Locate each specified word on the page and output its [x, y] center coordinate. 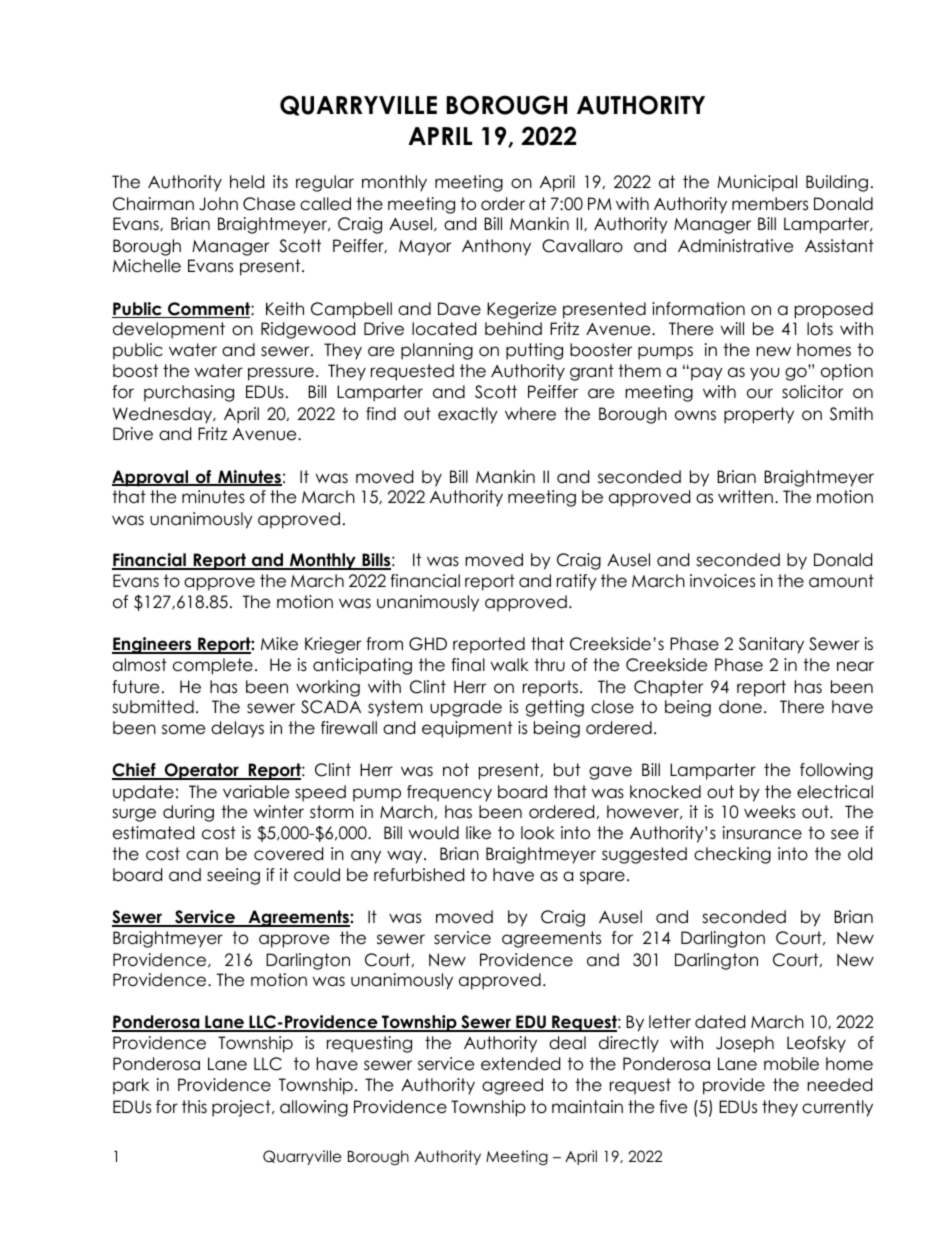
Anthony [496, 247]
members [770, 204]
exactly [468, 415]
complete [213, 666]
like [478, 833]
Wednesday [164, 415]
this [194, 1106]
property [759, 415]
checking [732, 855]
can [202, 855]
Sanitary [771, 645]
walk [510, 665]
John [218, 204]
